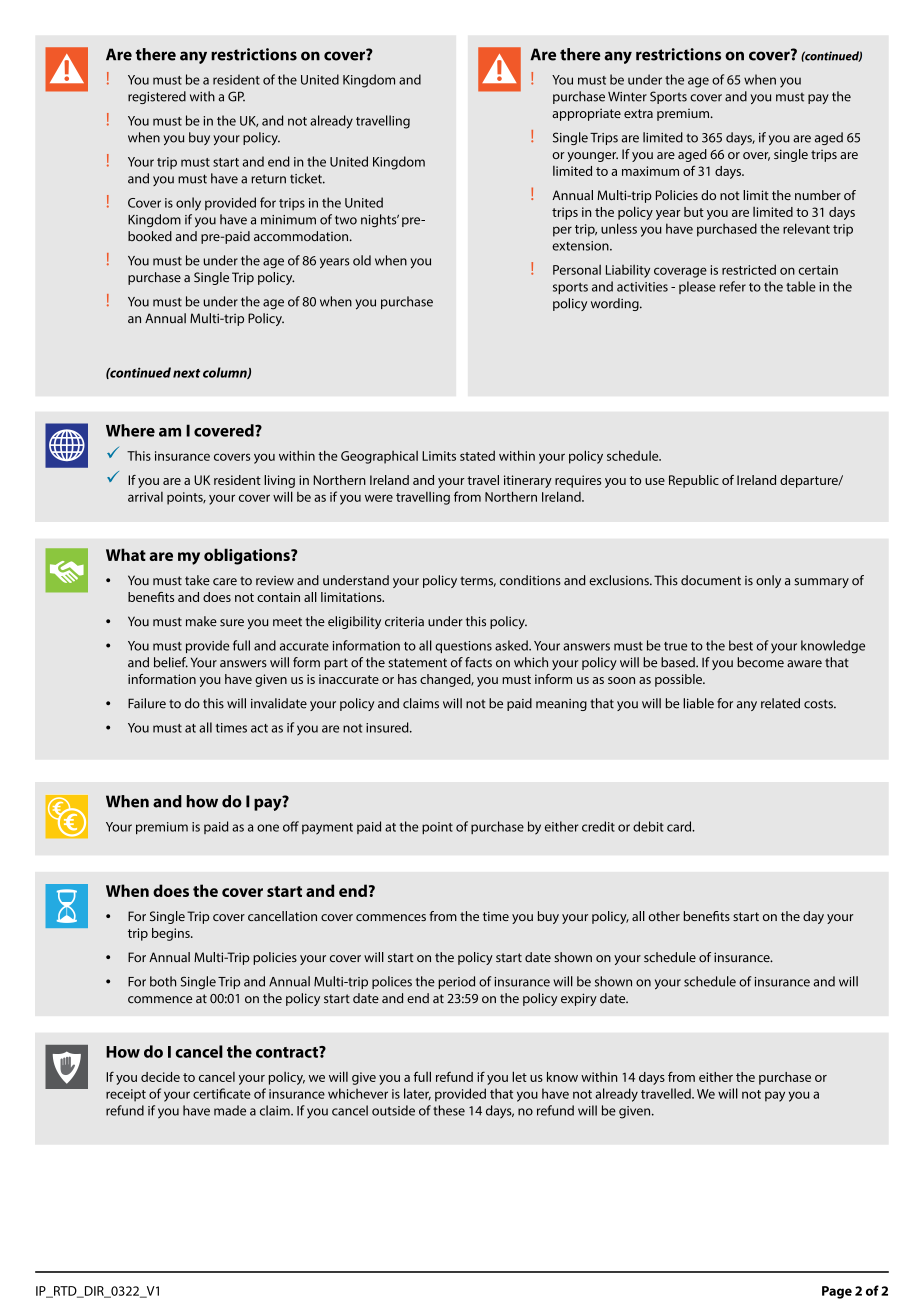 Image resolution: width=924 pixels, height=1308 pixels. What do you see at coordinates (586, 114) in the document?
I see `appropriate` at bounding box center [586, 114].
